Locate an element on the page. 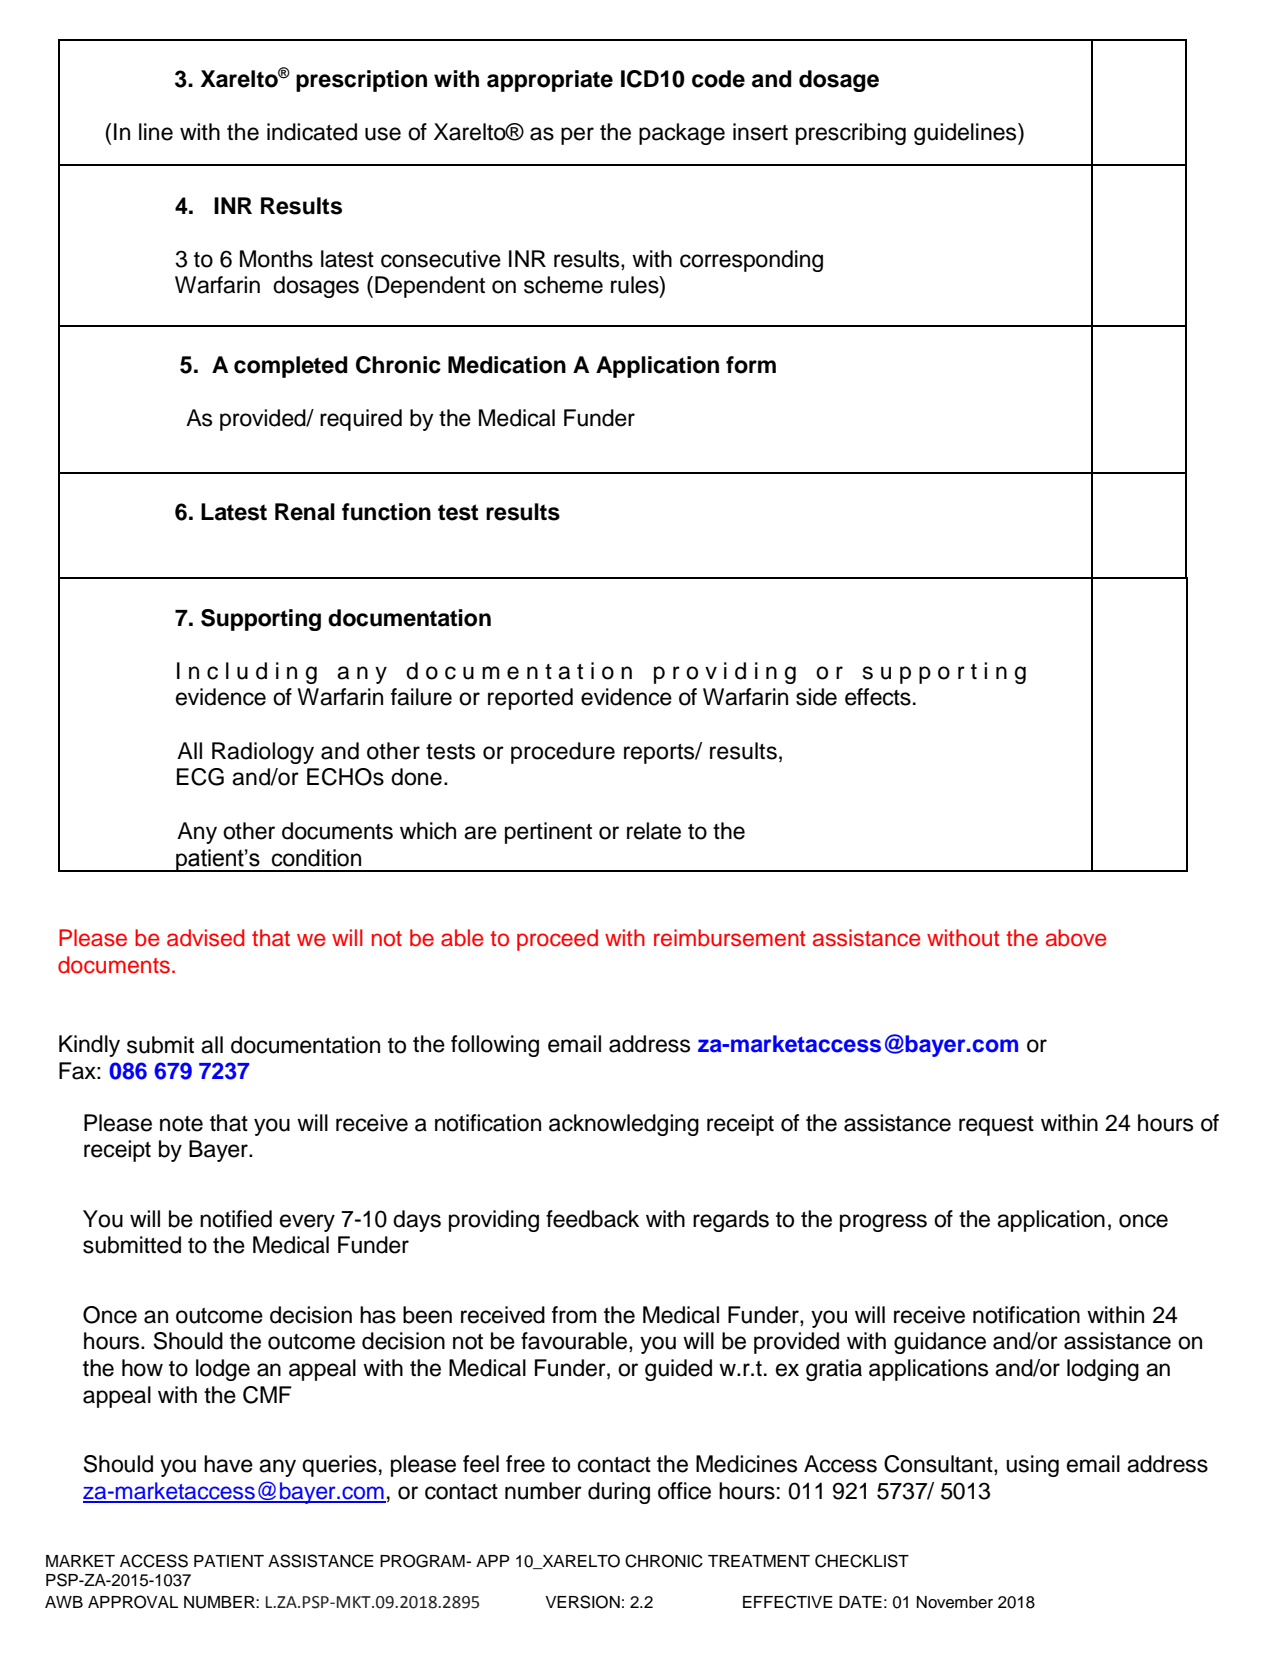 Image resolution: width=1281 pixels, height=1658 pixels. APPROVAL is located at coordinates (133, 1602).
